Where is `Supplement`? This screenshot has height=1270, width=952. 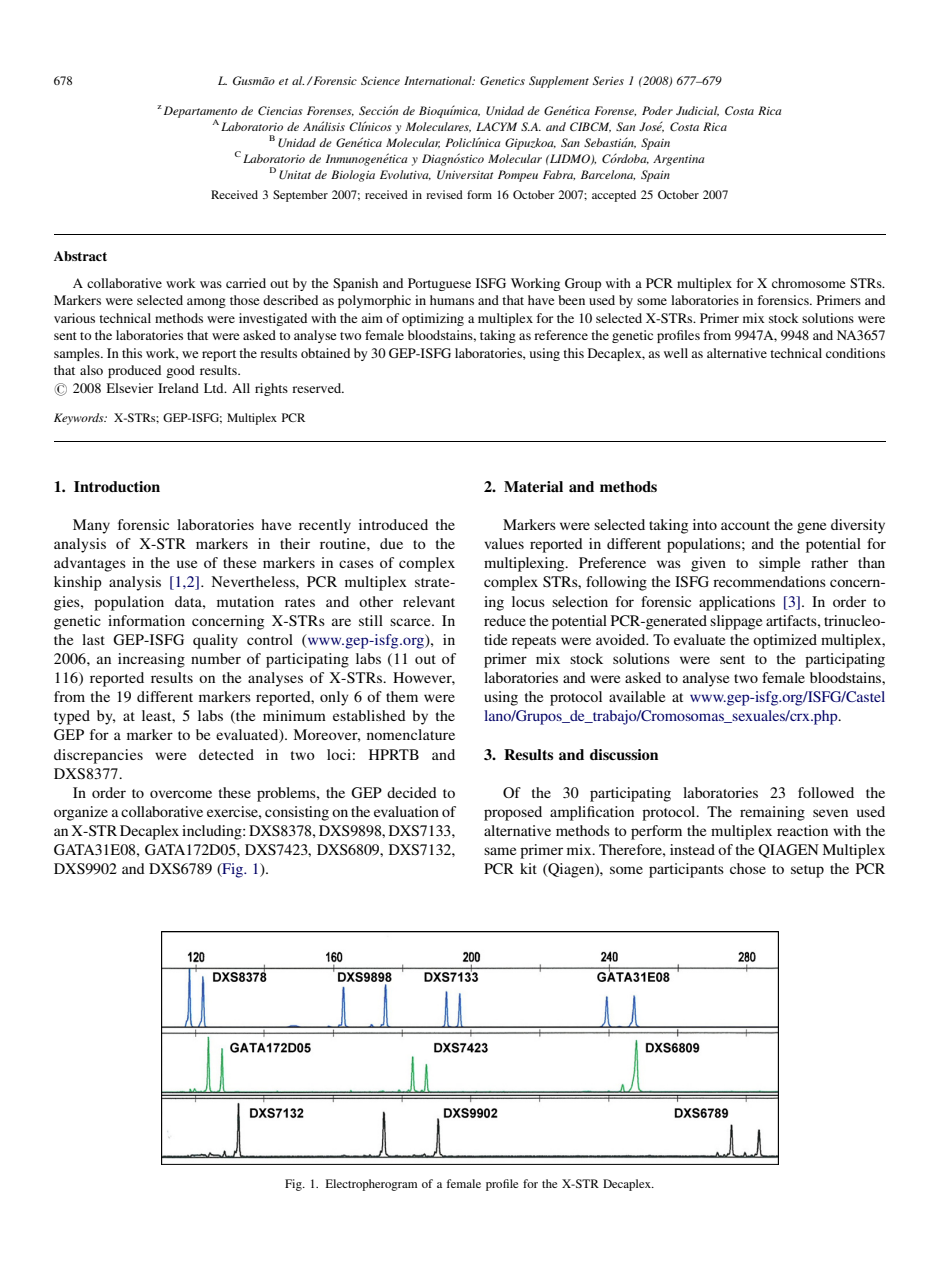
Supplement is located at coordinates (559, 82).
